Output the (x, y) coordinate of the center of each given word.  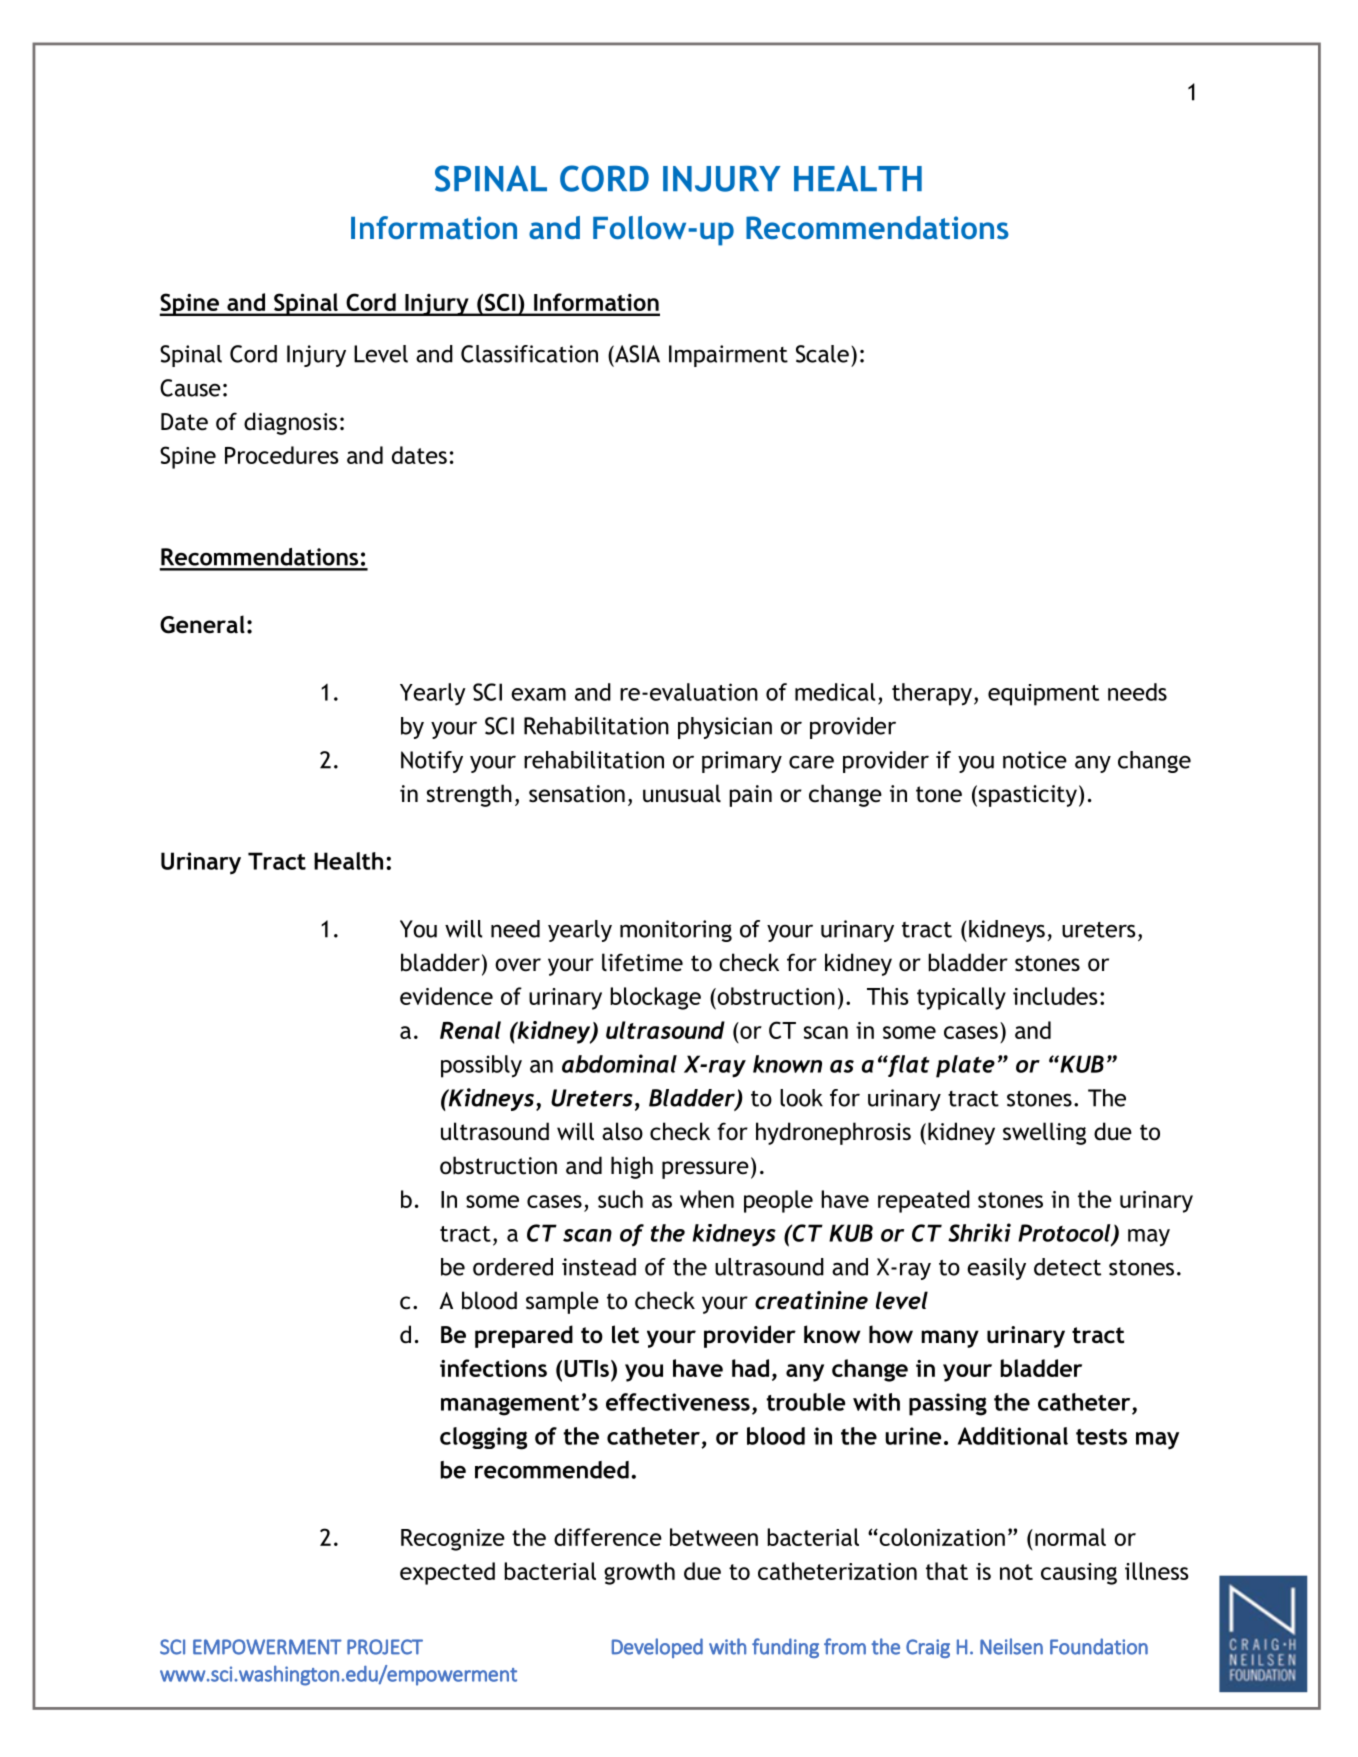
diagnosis (290, 423)
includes (1055, 996)
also (622, 1131)
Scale (822, 354)
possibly (481, 1066)
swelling (1044, 1133)
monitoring (676, 931)
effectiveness (678, 1402)
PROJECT (385, 1647)
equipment (1043, 695)
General (202, 624)
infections (493, 1368)
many (950, 1339)
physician (725, 728)
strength (469, 795)
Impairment (728, 356)
